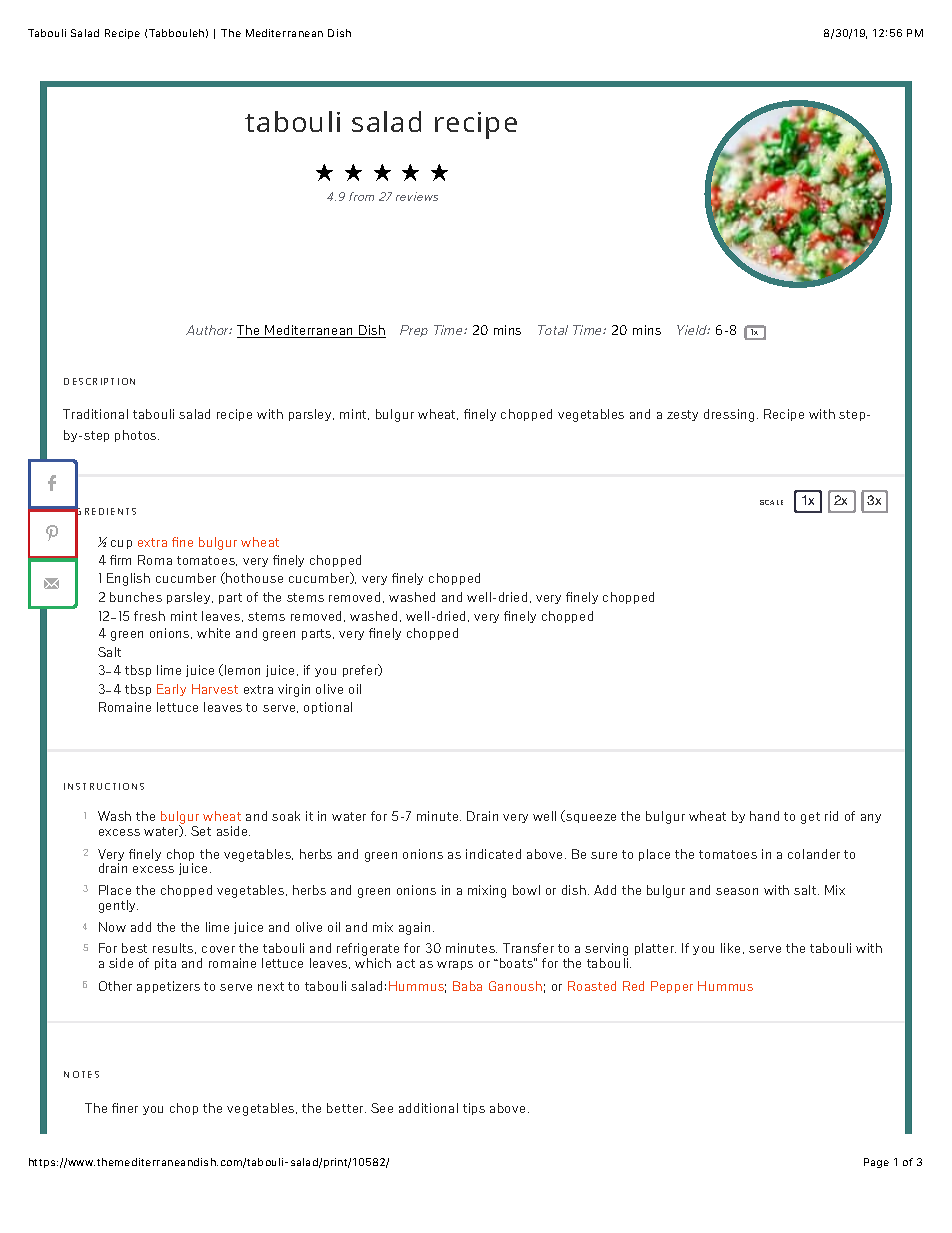 Image resolution: width=952 pixels, height=1233 pixels. What do you see at coordinates (104, 786) in the screenshot?
I see `INSTRUCTIONS` at bounding box center [104, 786].
